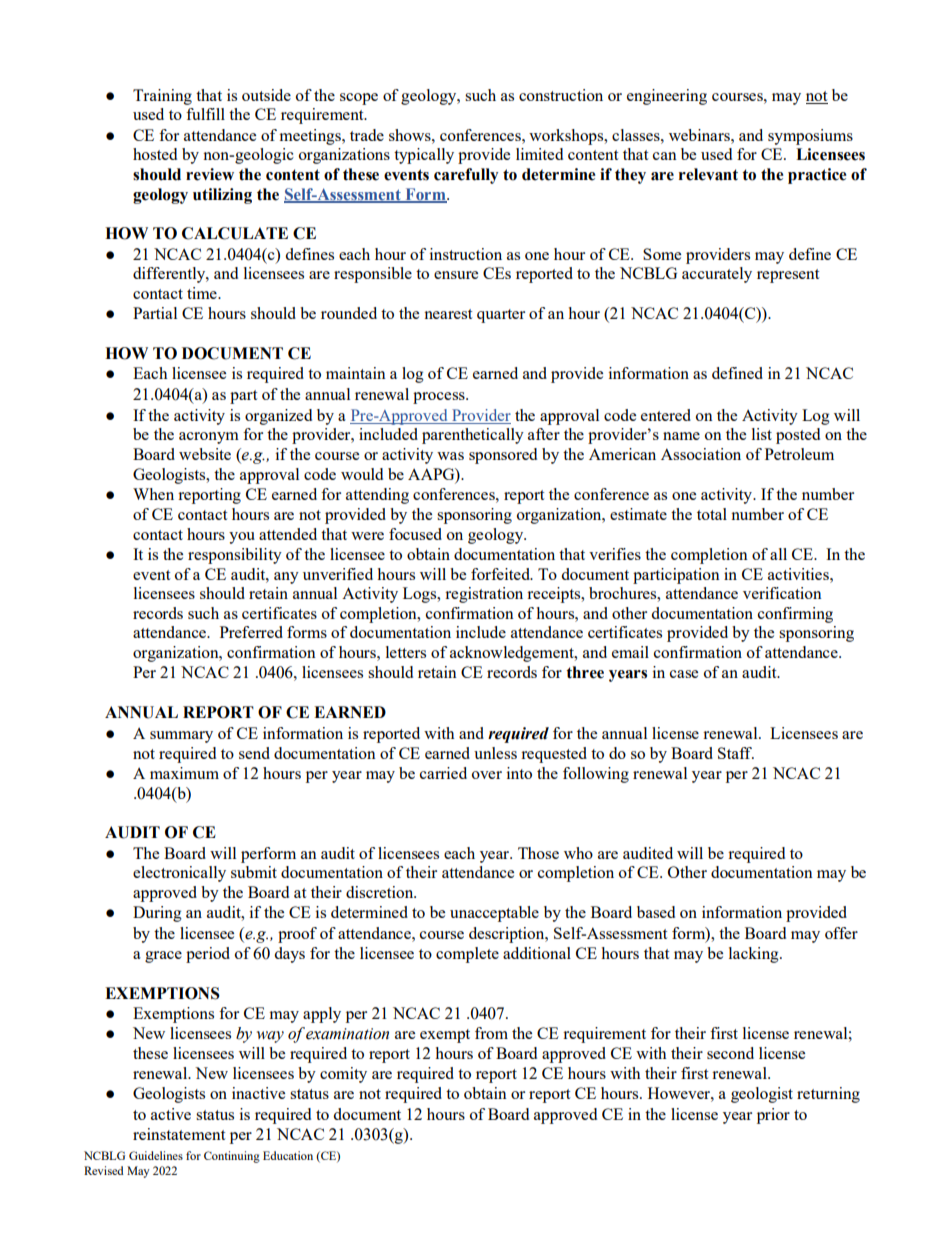  What do you see at coordinates (424, 156) in the screenshot?
I see `typically` at bounding box center [424, 156].
